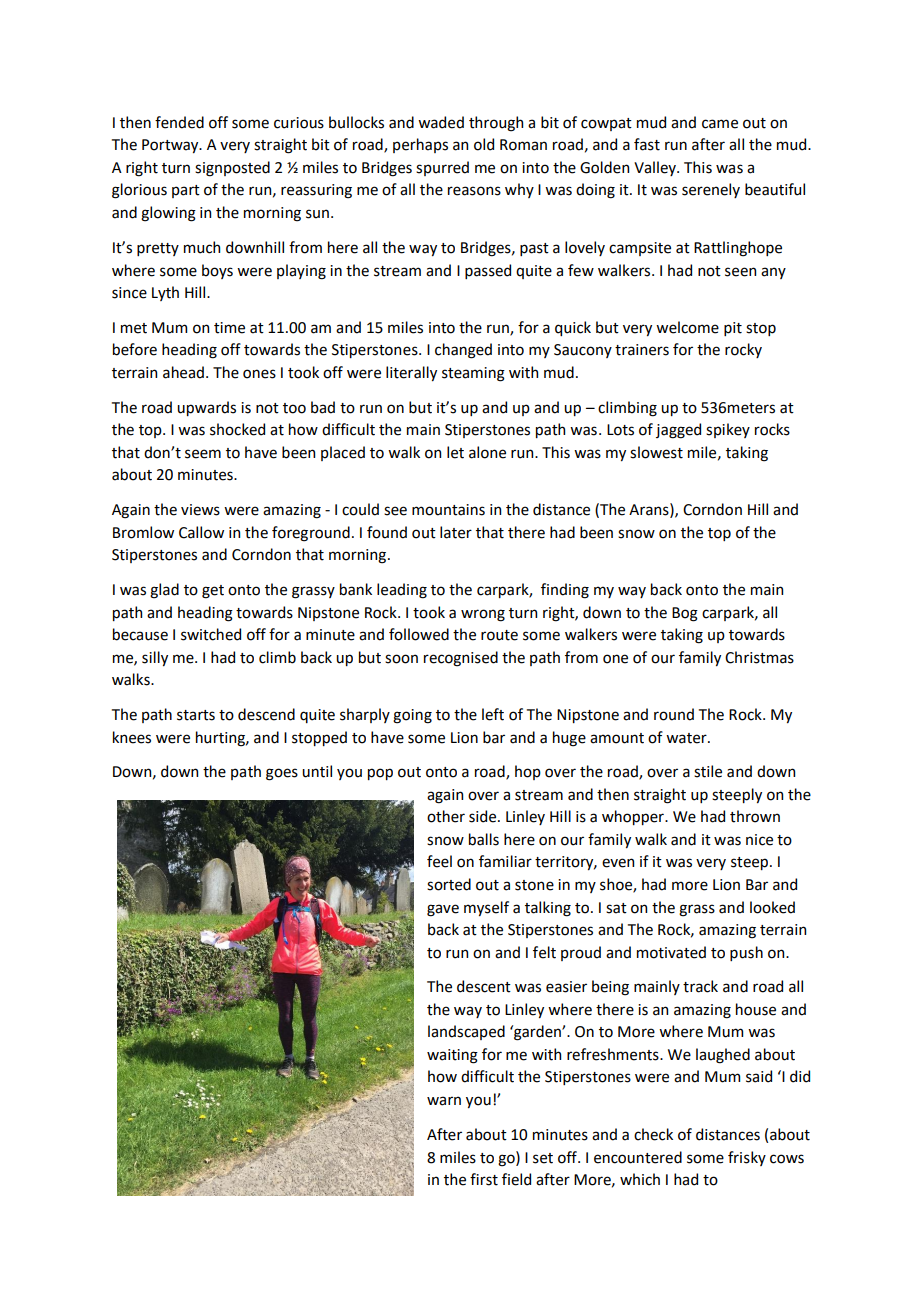 This document has width=924, height=1307. Describe the element at coordinates (179, 122) in the document. I see `fended` at that location.
